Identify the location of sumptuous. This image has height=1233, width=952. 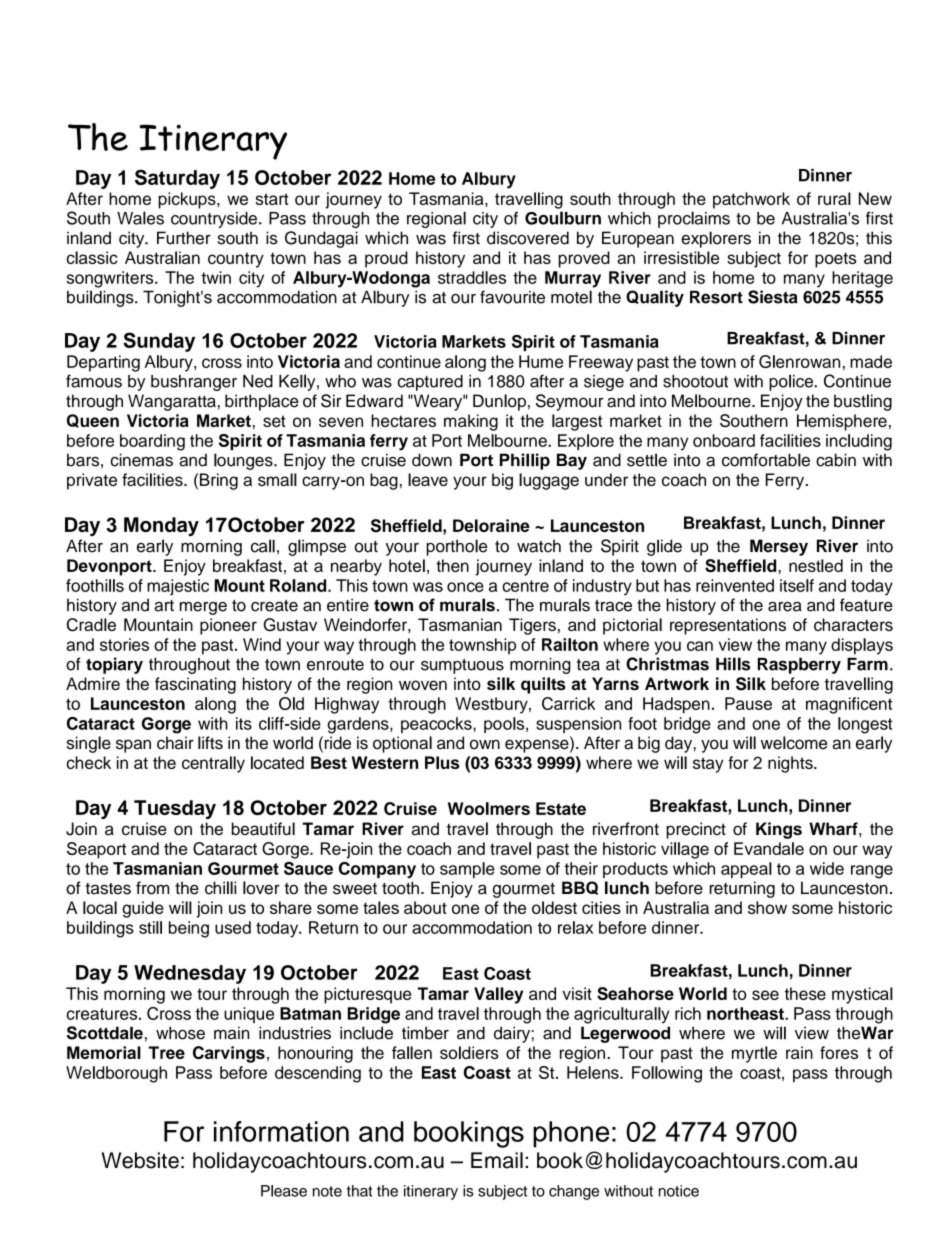
(462, 666).
